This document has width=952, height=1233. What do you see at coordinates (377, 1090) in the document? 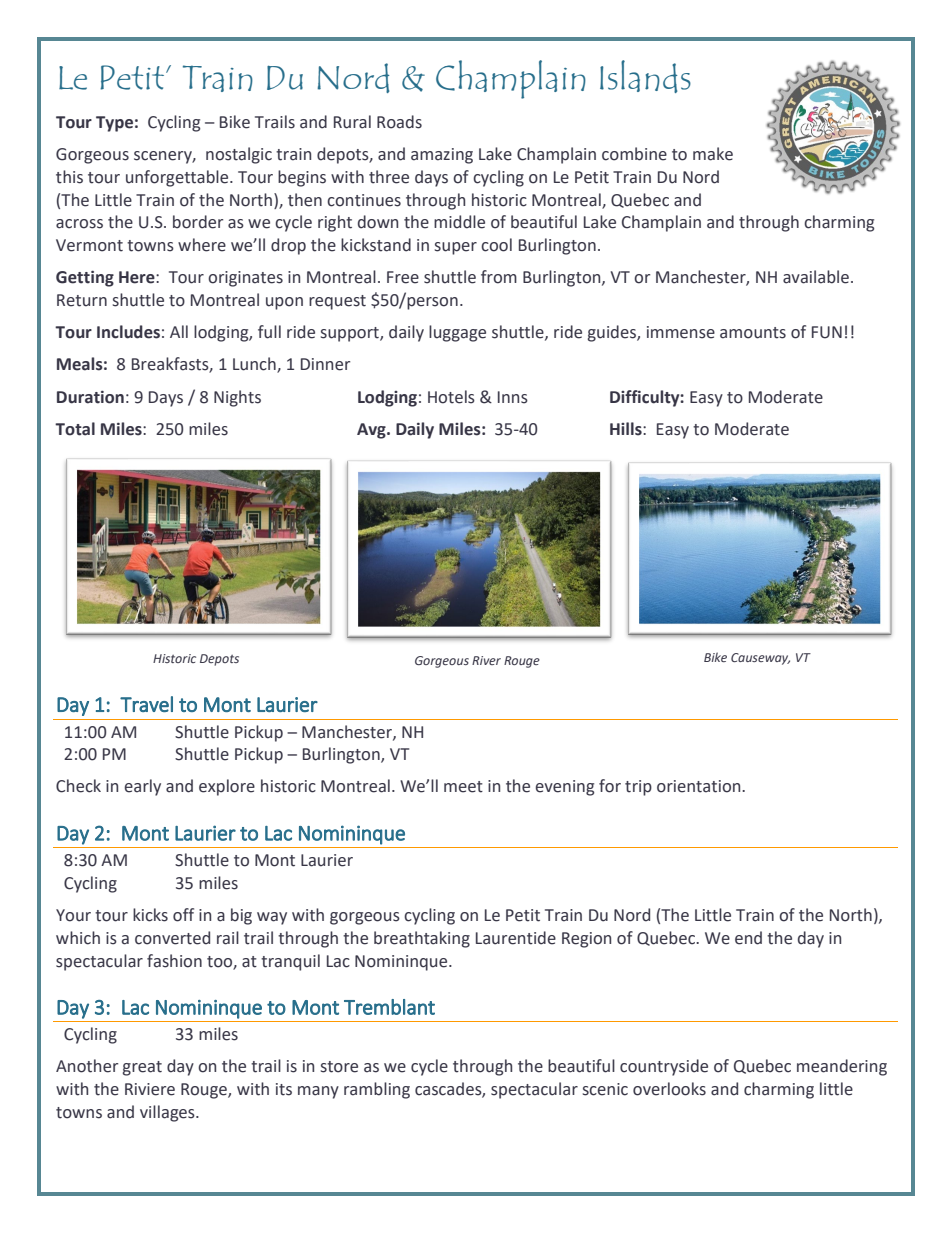
I see `rambling` at bounding box center [377, 1090].
